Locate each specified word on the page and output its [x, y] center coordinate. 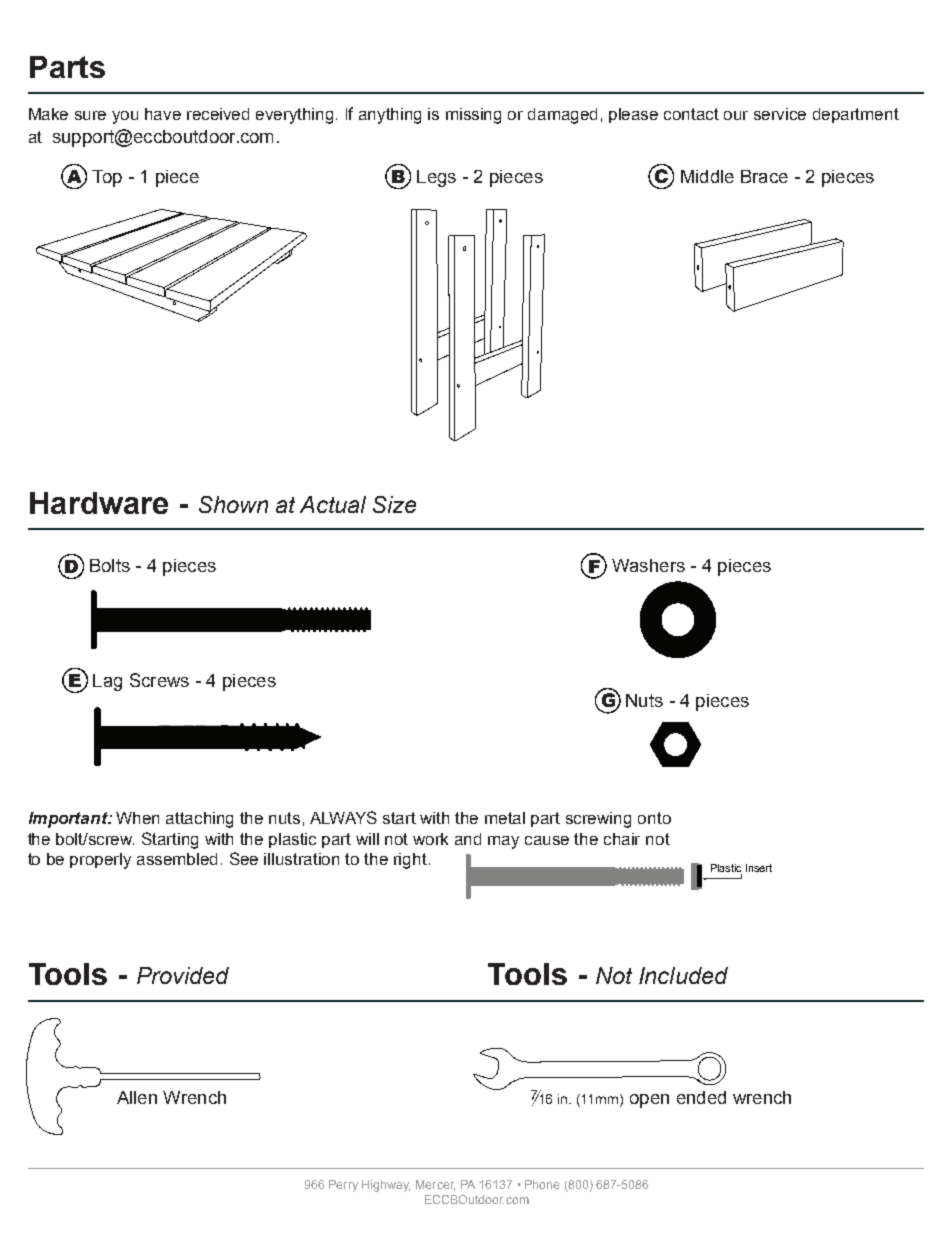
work [430, 839]
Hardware [99, 503]
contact [691, 114]
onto [654, 818]
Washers [648, 565]
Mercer [435, 1185]
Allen [137, 1097]
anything [390, 116]
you [125, 117]
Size [394, 504]
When [137, 818]
